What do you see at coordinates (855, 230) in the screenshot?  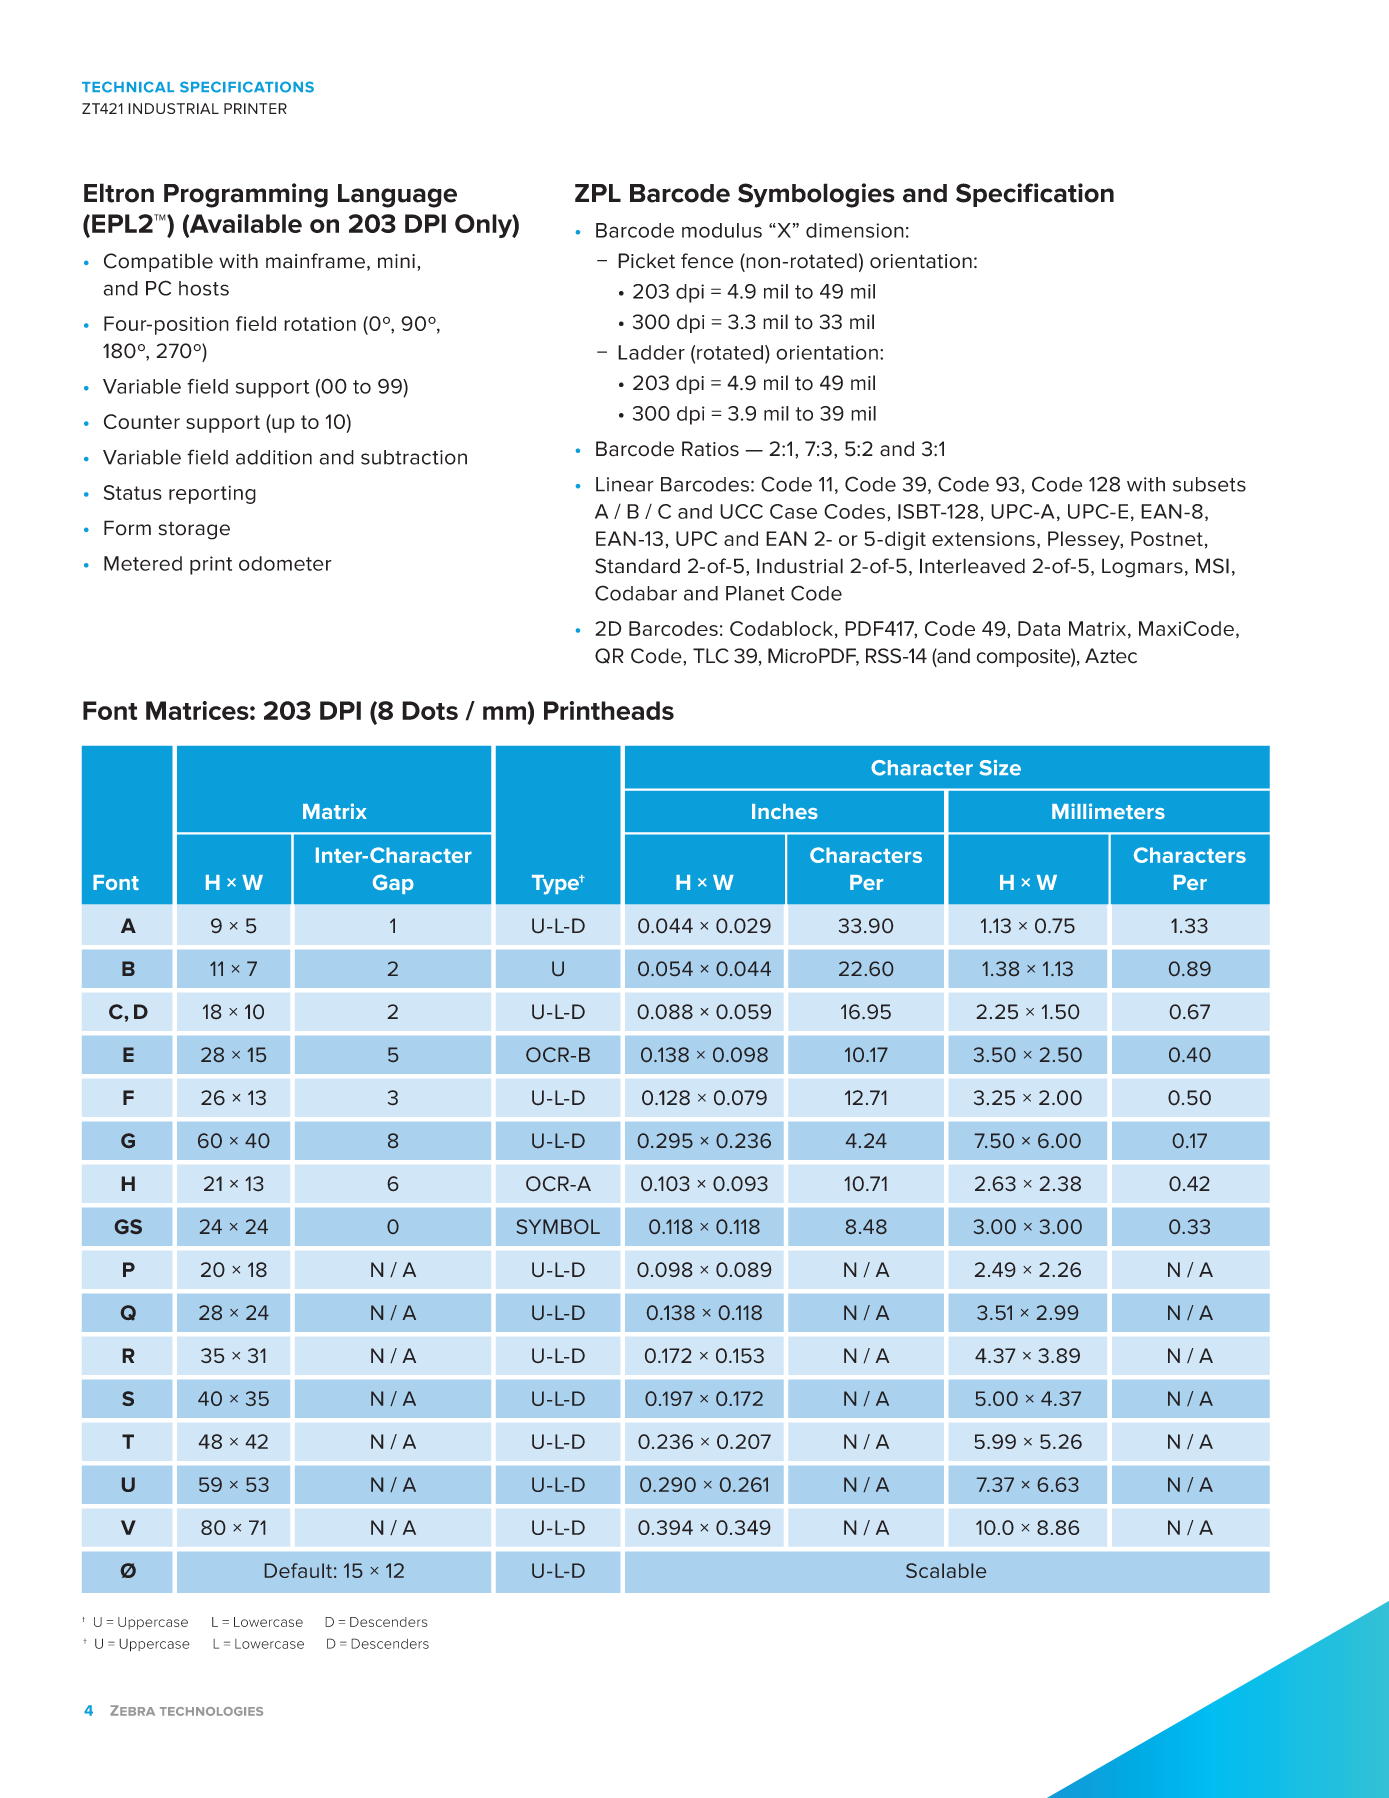 I see `dimension` at bounding box center [855, 230].
